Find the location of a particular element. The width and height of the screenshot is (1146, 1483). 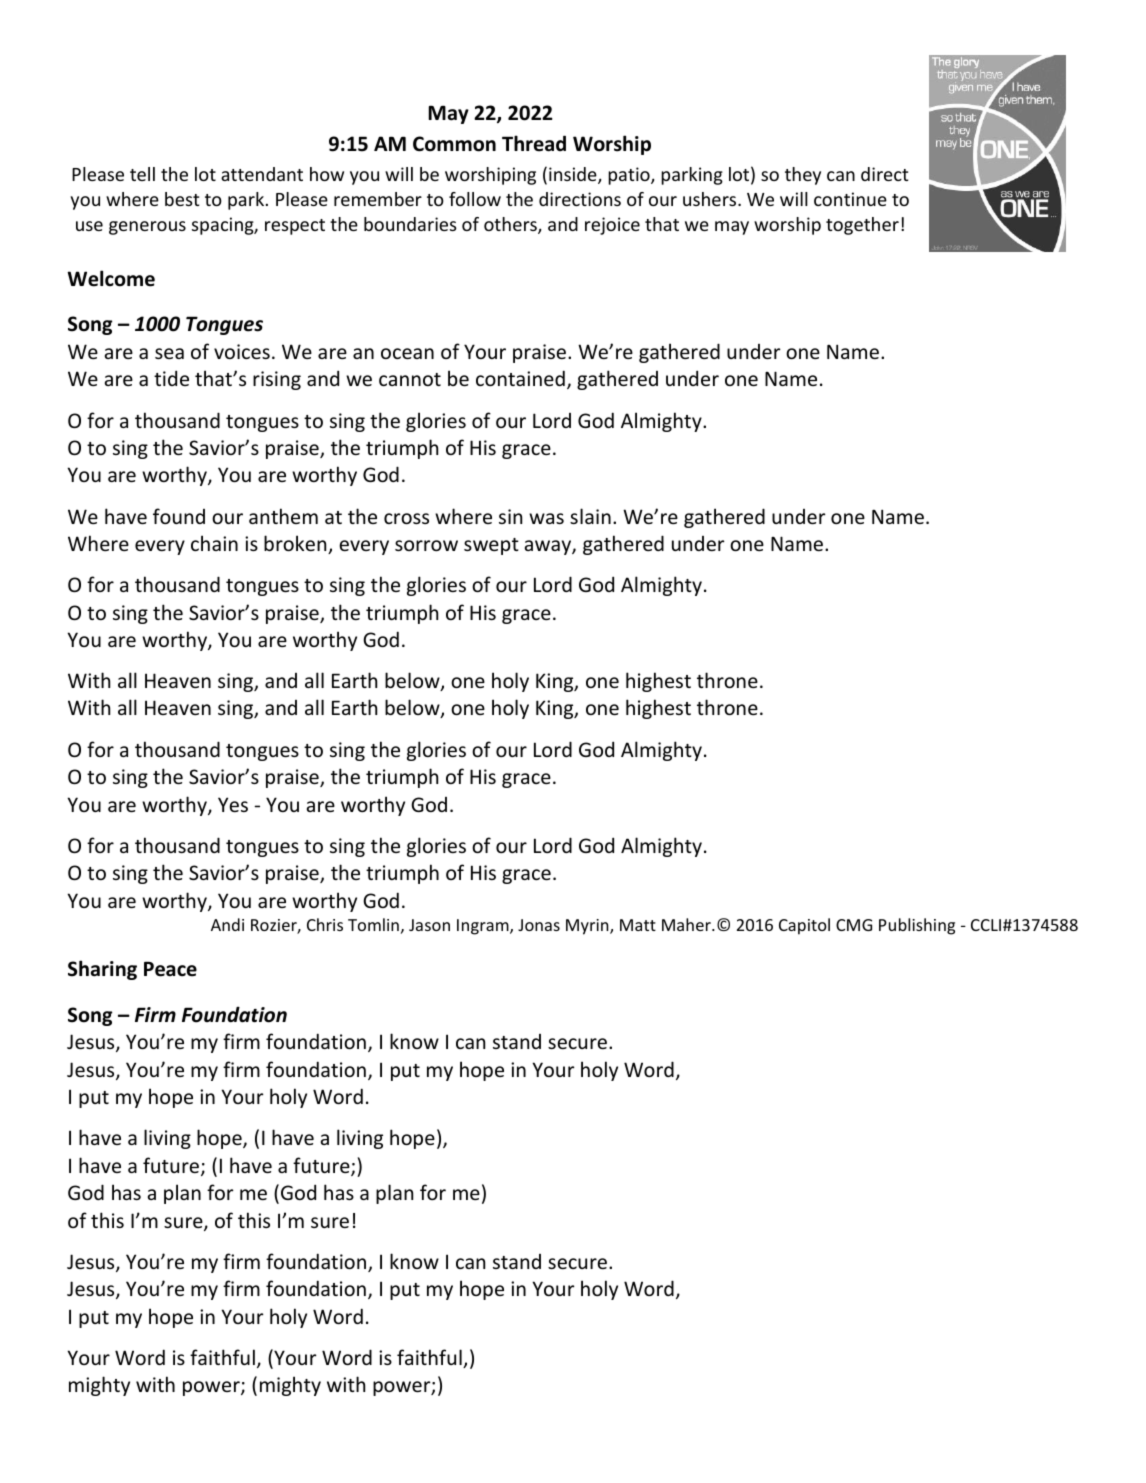

tide is located at coordinates (171, 378).
